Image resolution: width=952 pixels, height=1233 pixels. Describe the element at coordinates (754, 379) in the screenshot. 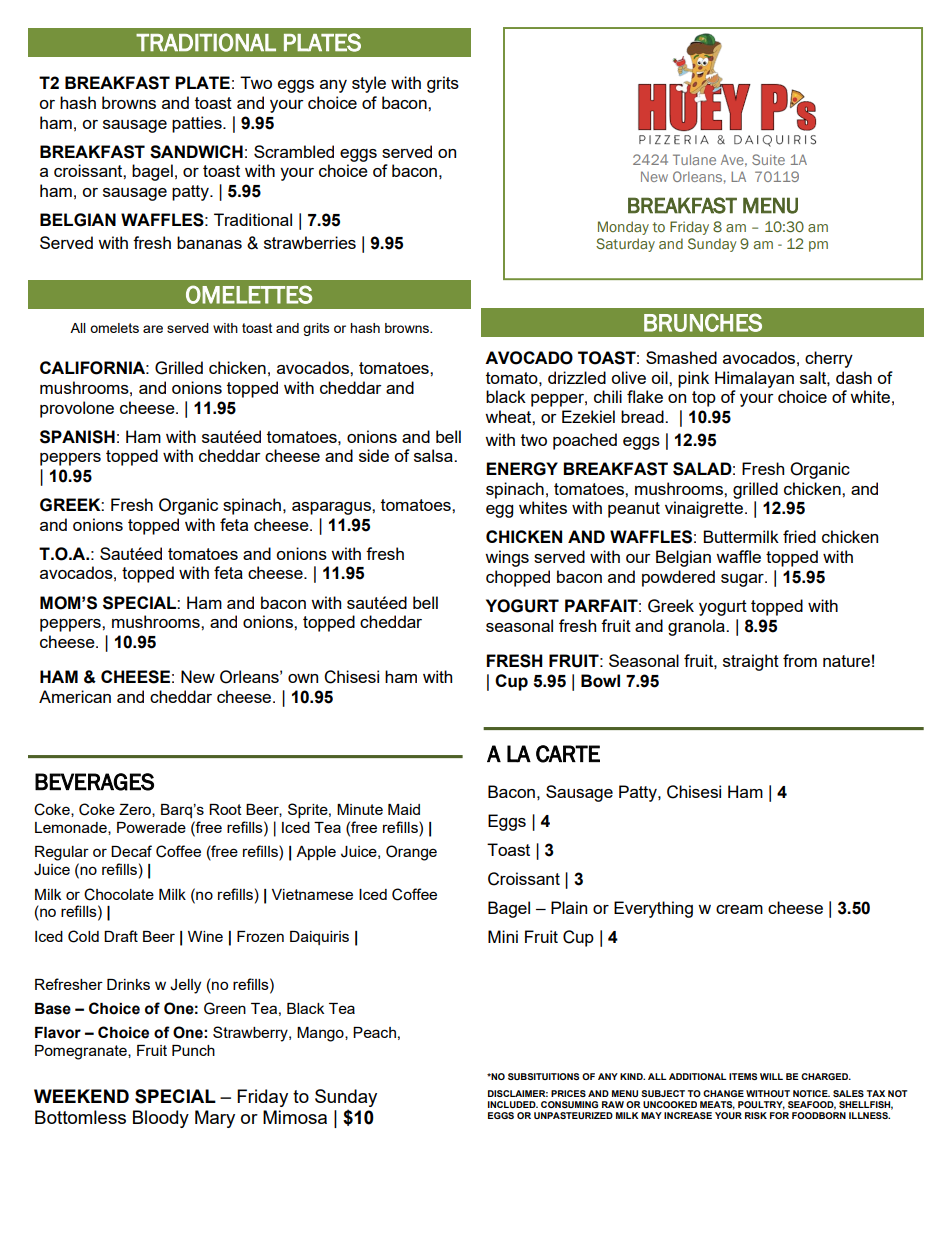

I see `Himalayan` at that location.
